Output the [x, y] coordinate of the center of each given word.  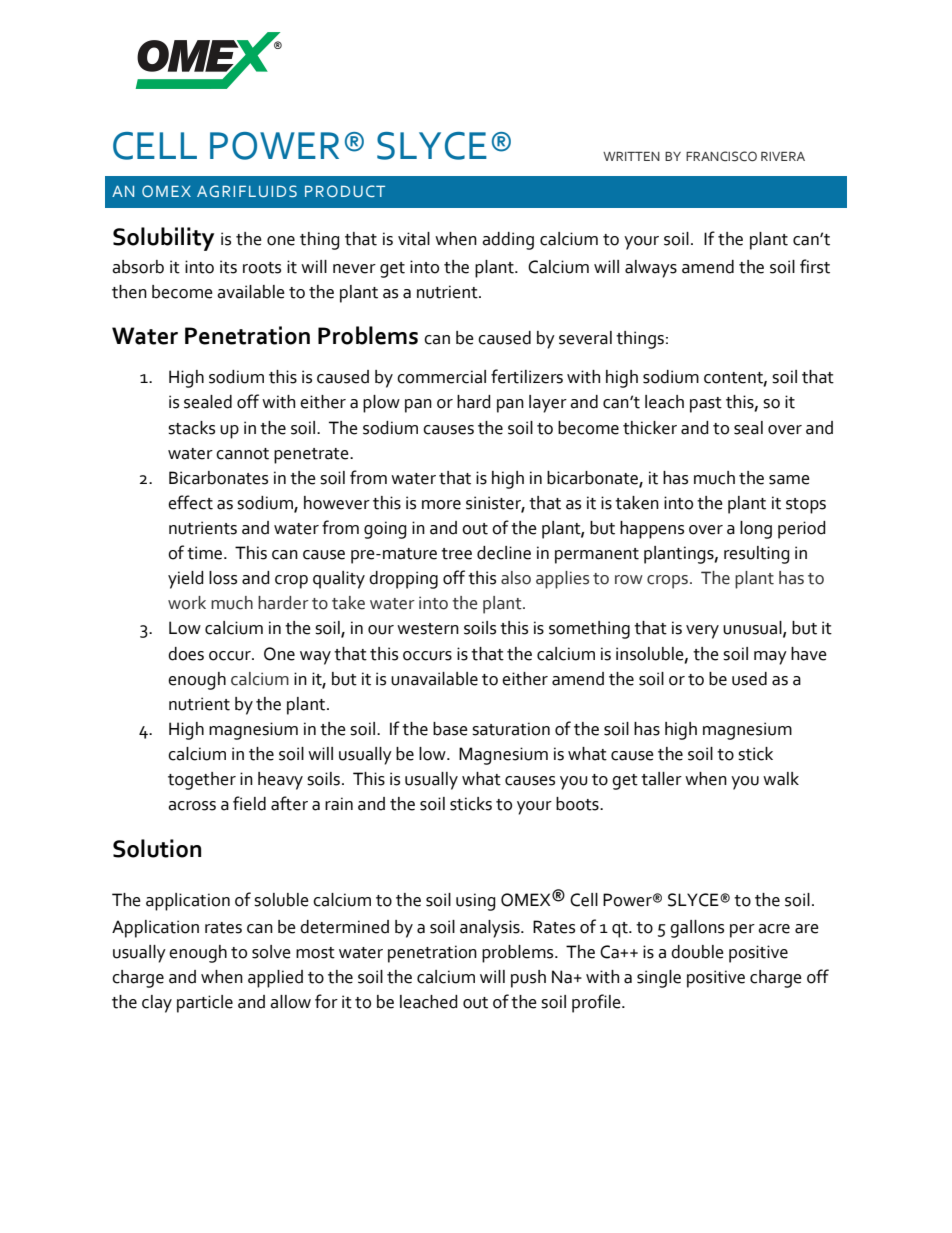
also [516, 578]
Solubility [163, 239]
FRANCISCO [721, 156]
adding [508, 241]
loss [223, 578]
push [528, 979]
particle [205, 1004]
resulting [757, 555]
